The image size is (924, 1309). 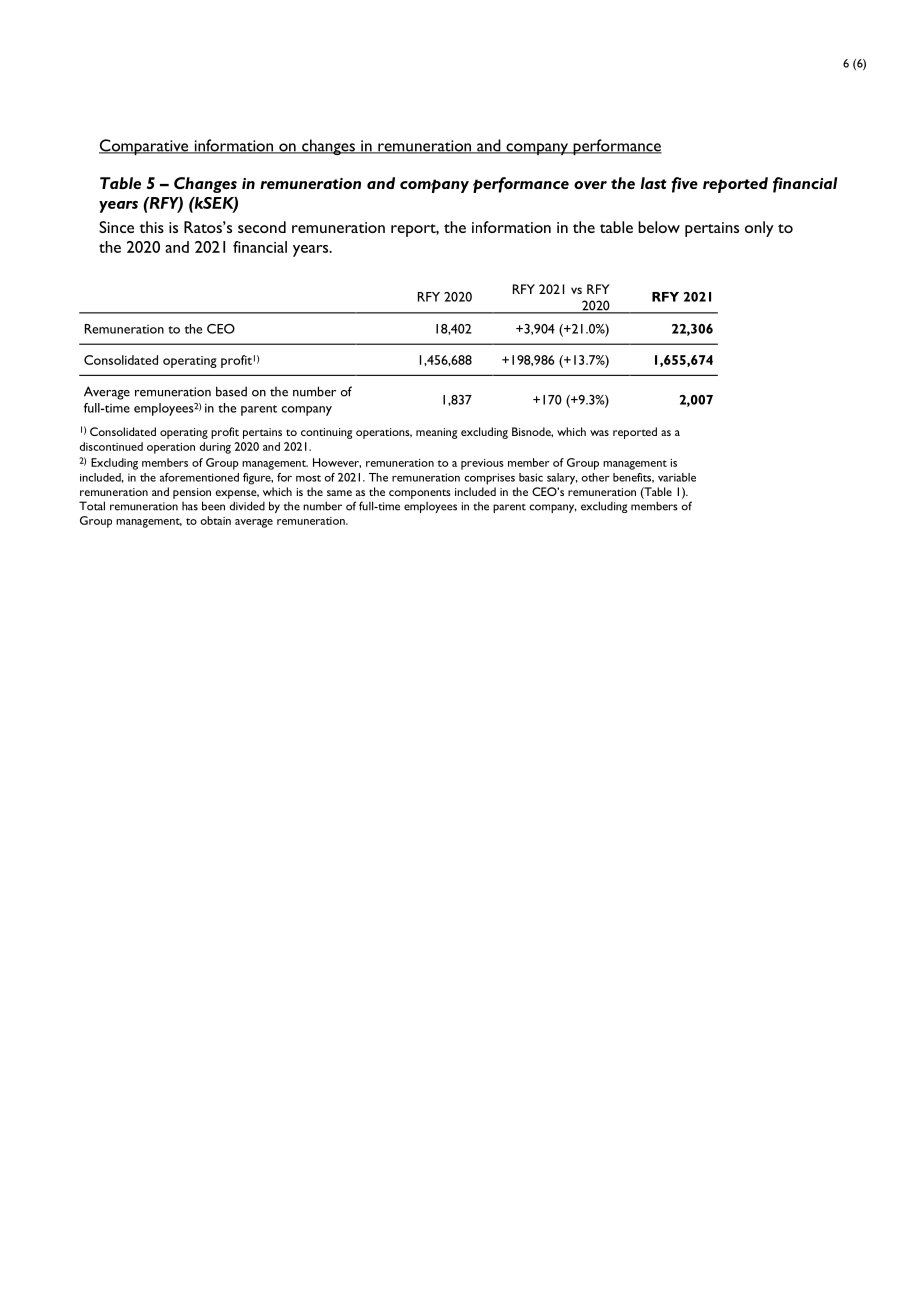 I want to click on second, so click(x=262, y=227).
